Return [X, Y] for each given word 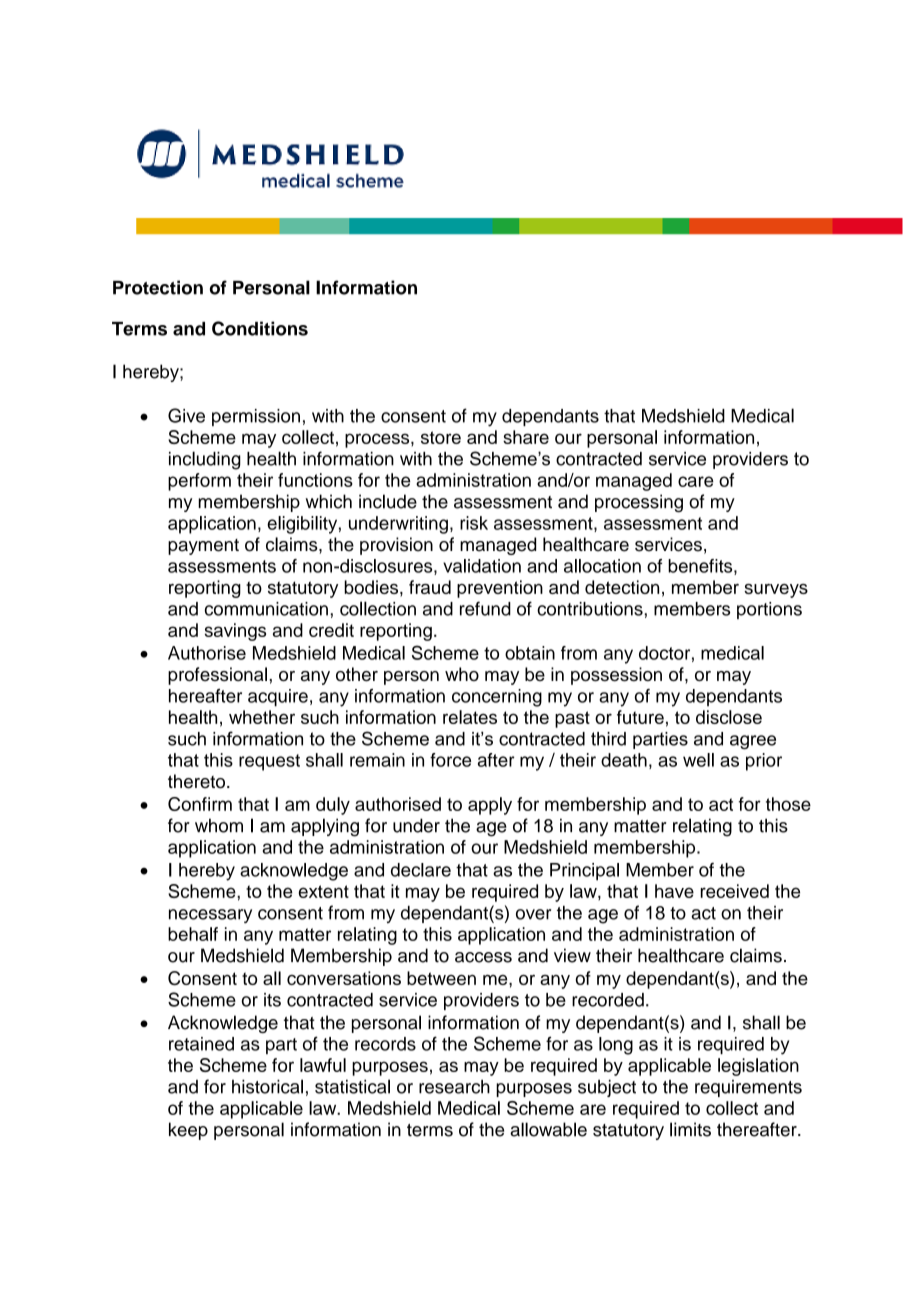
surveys [776, 591]
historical [267, 1086]
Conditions [260, 328]
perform [199, 482]
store [441, 437]
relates [470, 717]
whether [262, 717]
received [735, 891]
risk [474, 523]
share [526, 437]
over [533, 914]
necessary [210, 916]
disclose [729, 717]
